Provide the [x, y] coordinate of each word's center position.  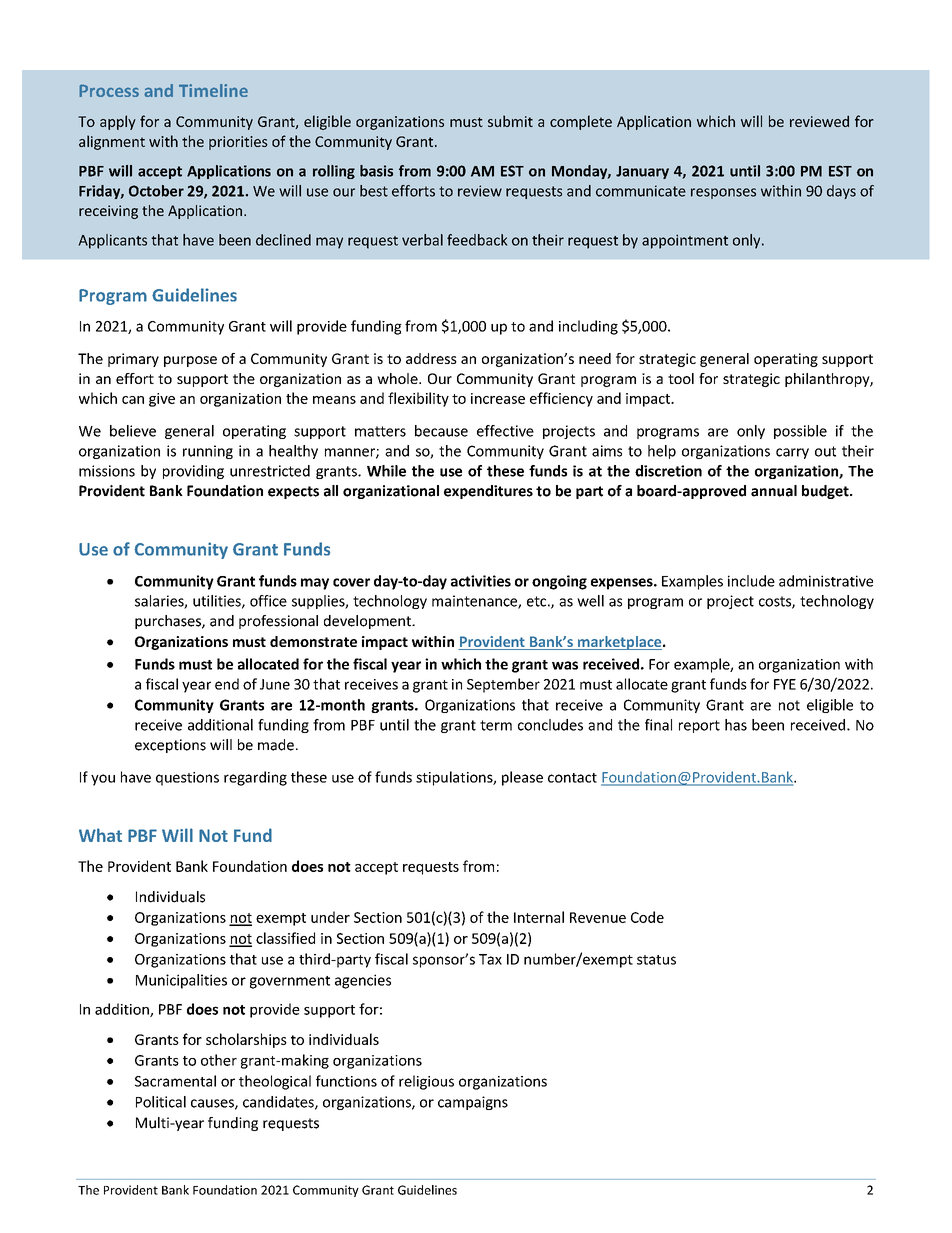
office [268, 601]
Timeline [213, 90]
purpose [190, 361]
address [431, 358]
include [751, 581]
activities [481, 581]
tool [681, 378]
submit [510, 121]
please [522, 778]
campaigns [473, 1103]
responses [723, 193]
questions [187, 779]
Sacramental [175, 1081]
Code [647, 917]
